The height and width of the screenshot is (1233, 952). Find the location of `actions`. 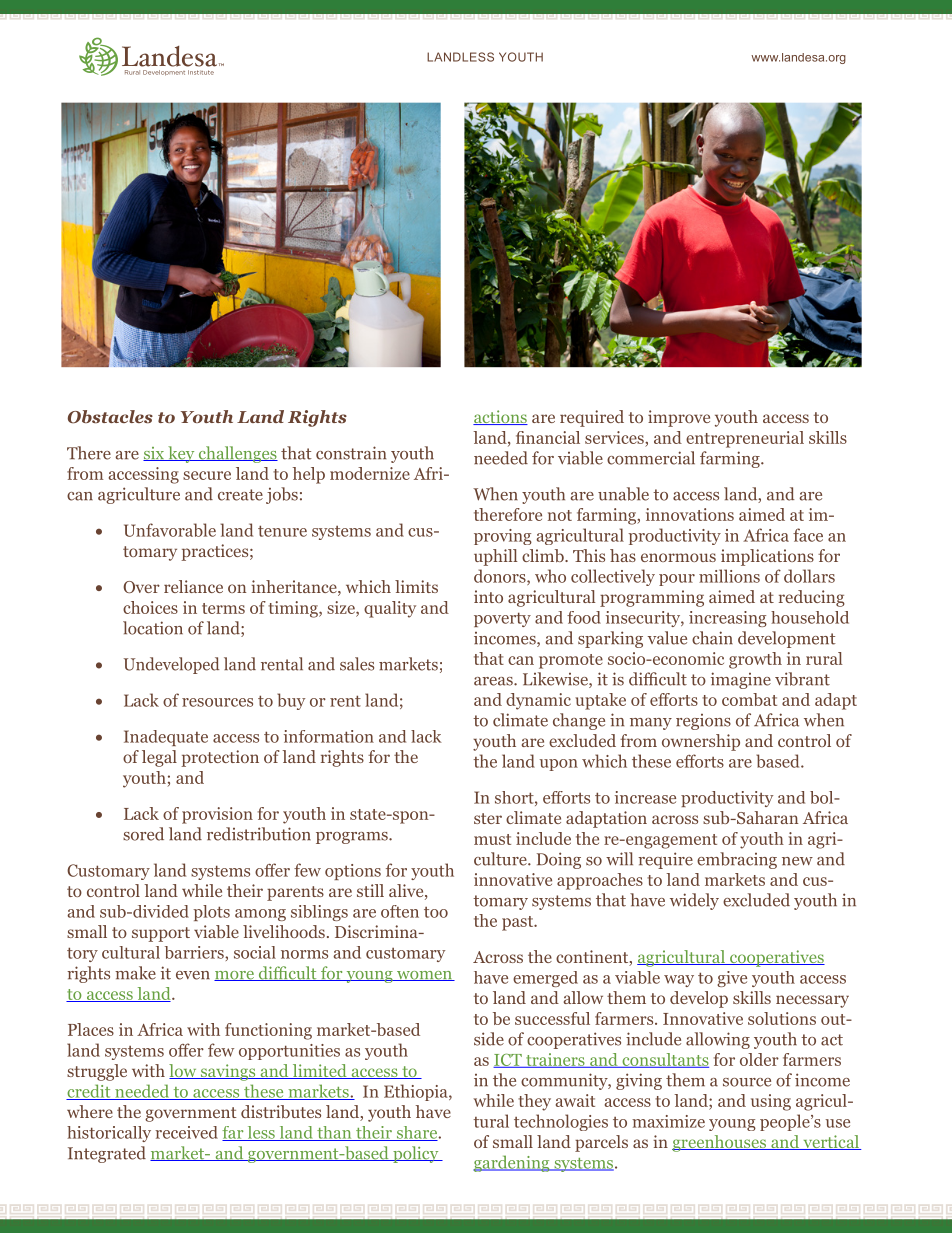

actions is located at coordinates (500, 417).
